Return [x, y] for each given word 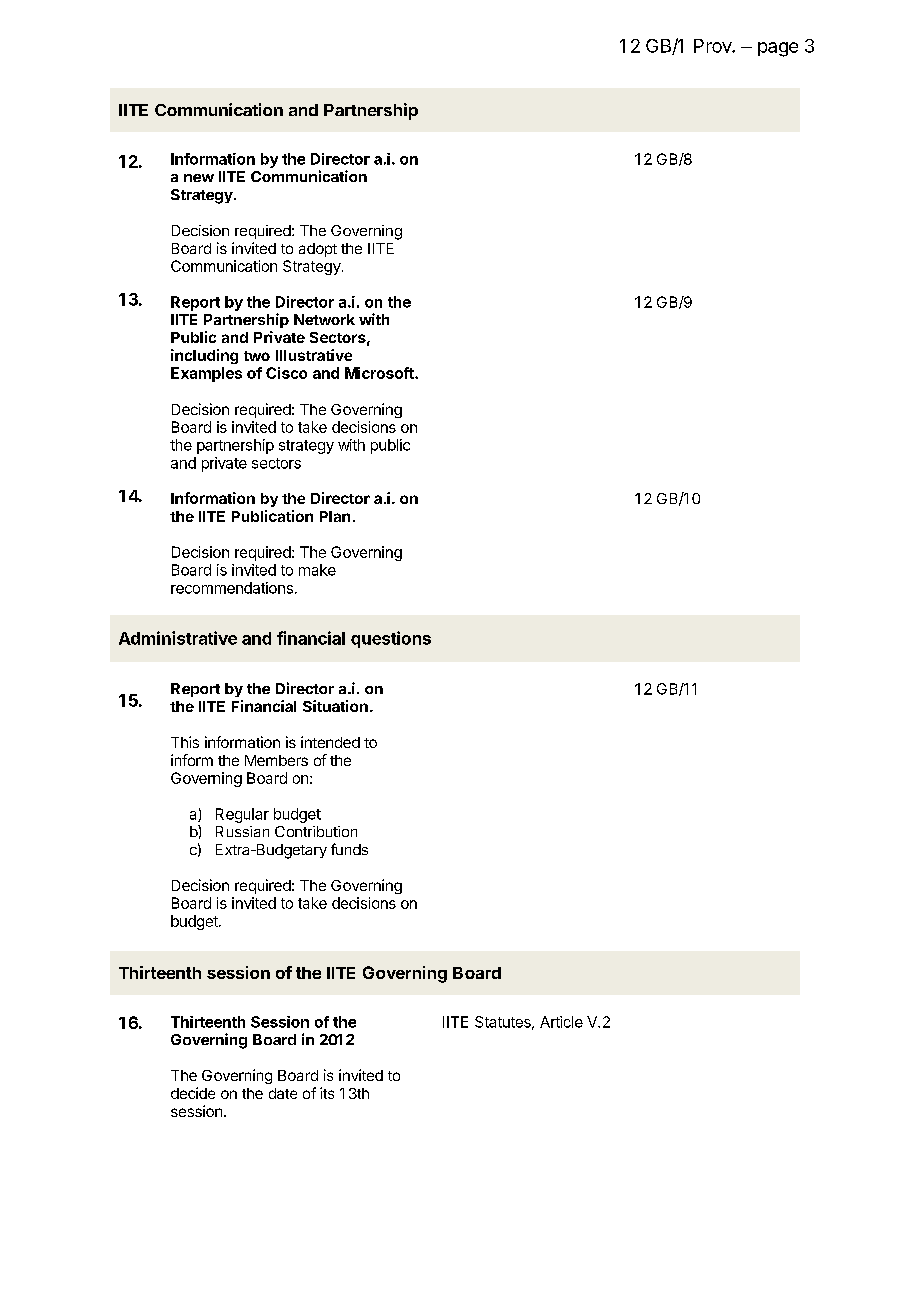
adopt [318, 250]
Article [561, 1022]
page [778, 49]
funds [349, 849]
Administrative [178, 638]
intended [330, 742]
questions [391, 639]
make [317, 570]
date [283, 1093]
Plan [335, 516]
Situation [335, 706]
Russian [242, 831]
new [199, 178]
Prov [713, 46]
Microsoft [380, 373]
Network [324, 319]
